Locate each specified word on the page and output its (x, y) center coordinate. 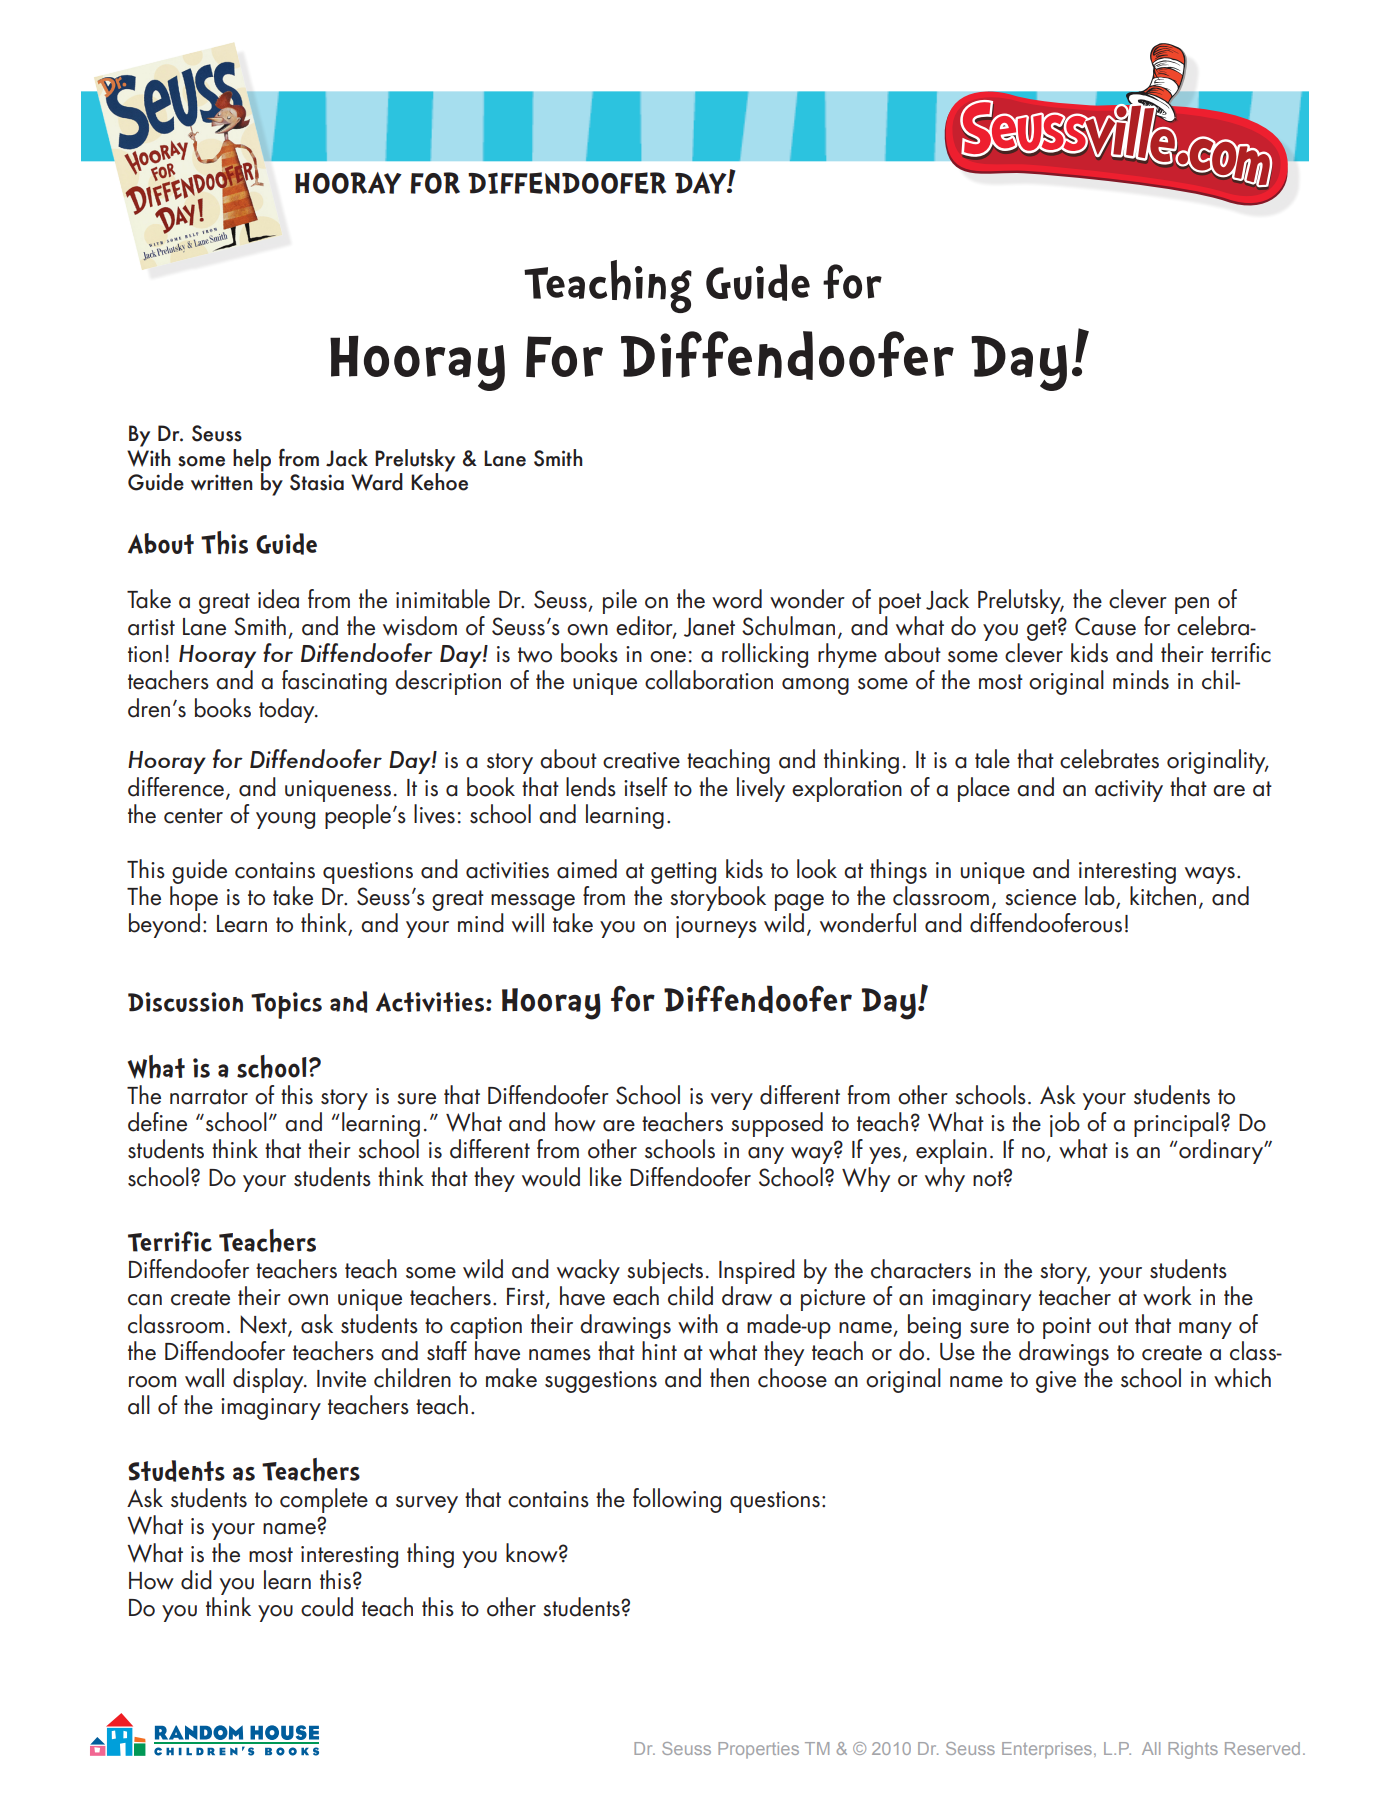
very (732, 1101)
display (269, 1380)
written (222, 482)
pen (1192, 605)
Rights (1193, 1750)
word (737, 599)
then (729, 1378)
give (1056, 1382)
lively (761, 789)
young (285, 820)
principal (1176, 1124)
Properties (758, 1750)
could (327, 1607)
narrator (209, 1097)
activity (1129, 791)
